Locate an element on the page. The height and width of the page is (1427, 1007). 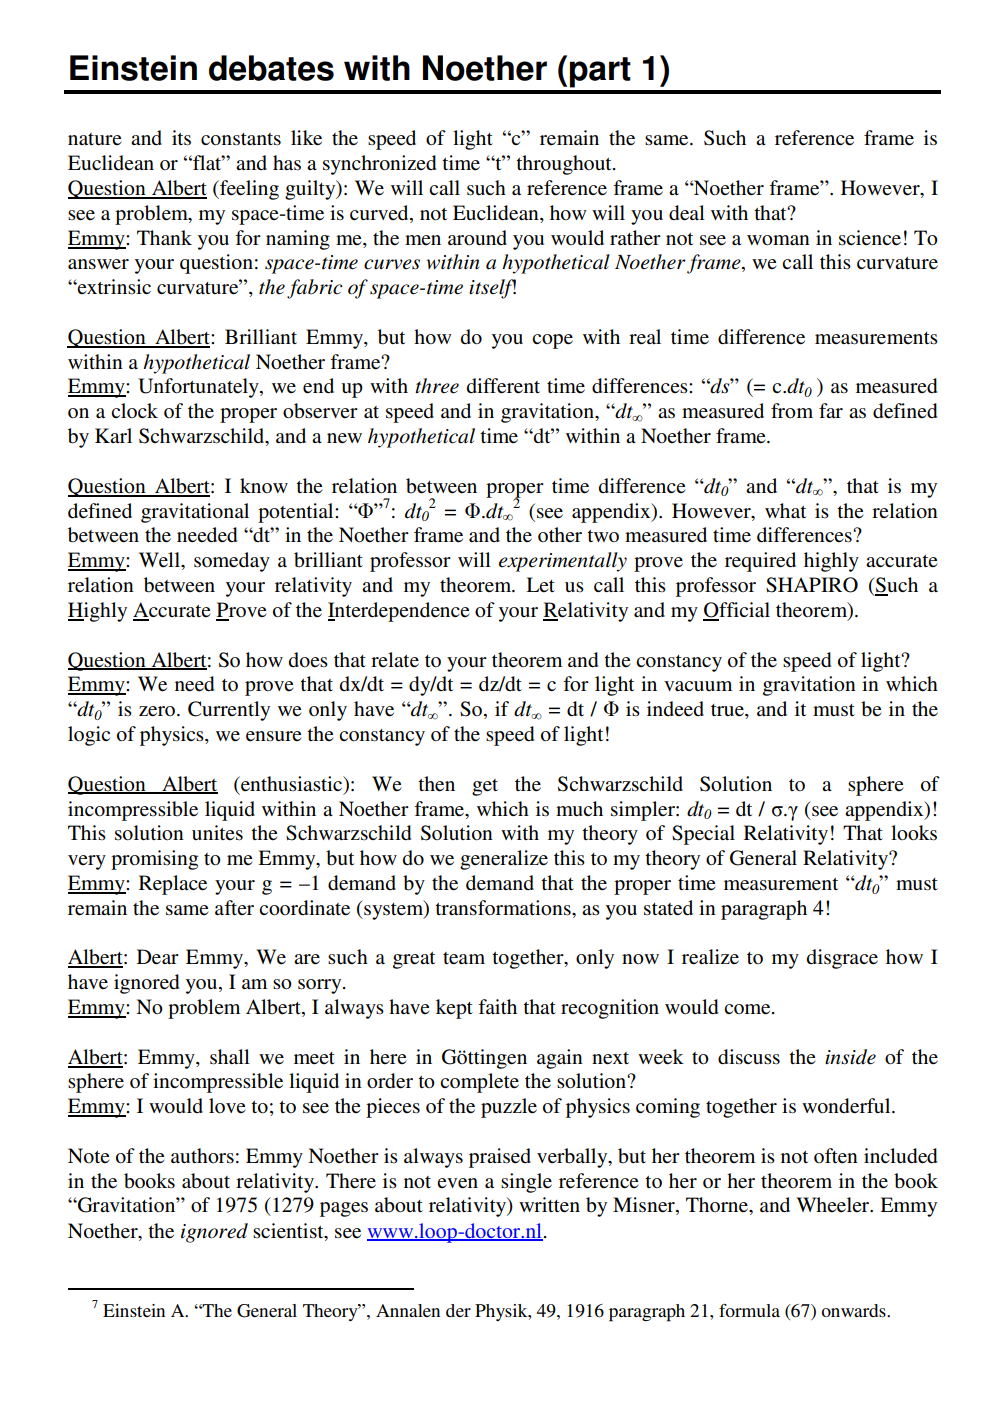
woman is located at coordinates (778, 240).
